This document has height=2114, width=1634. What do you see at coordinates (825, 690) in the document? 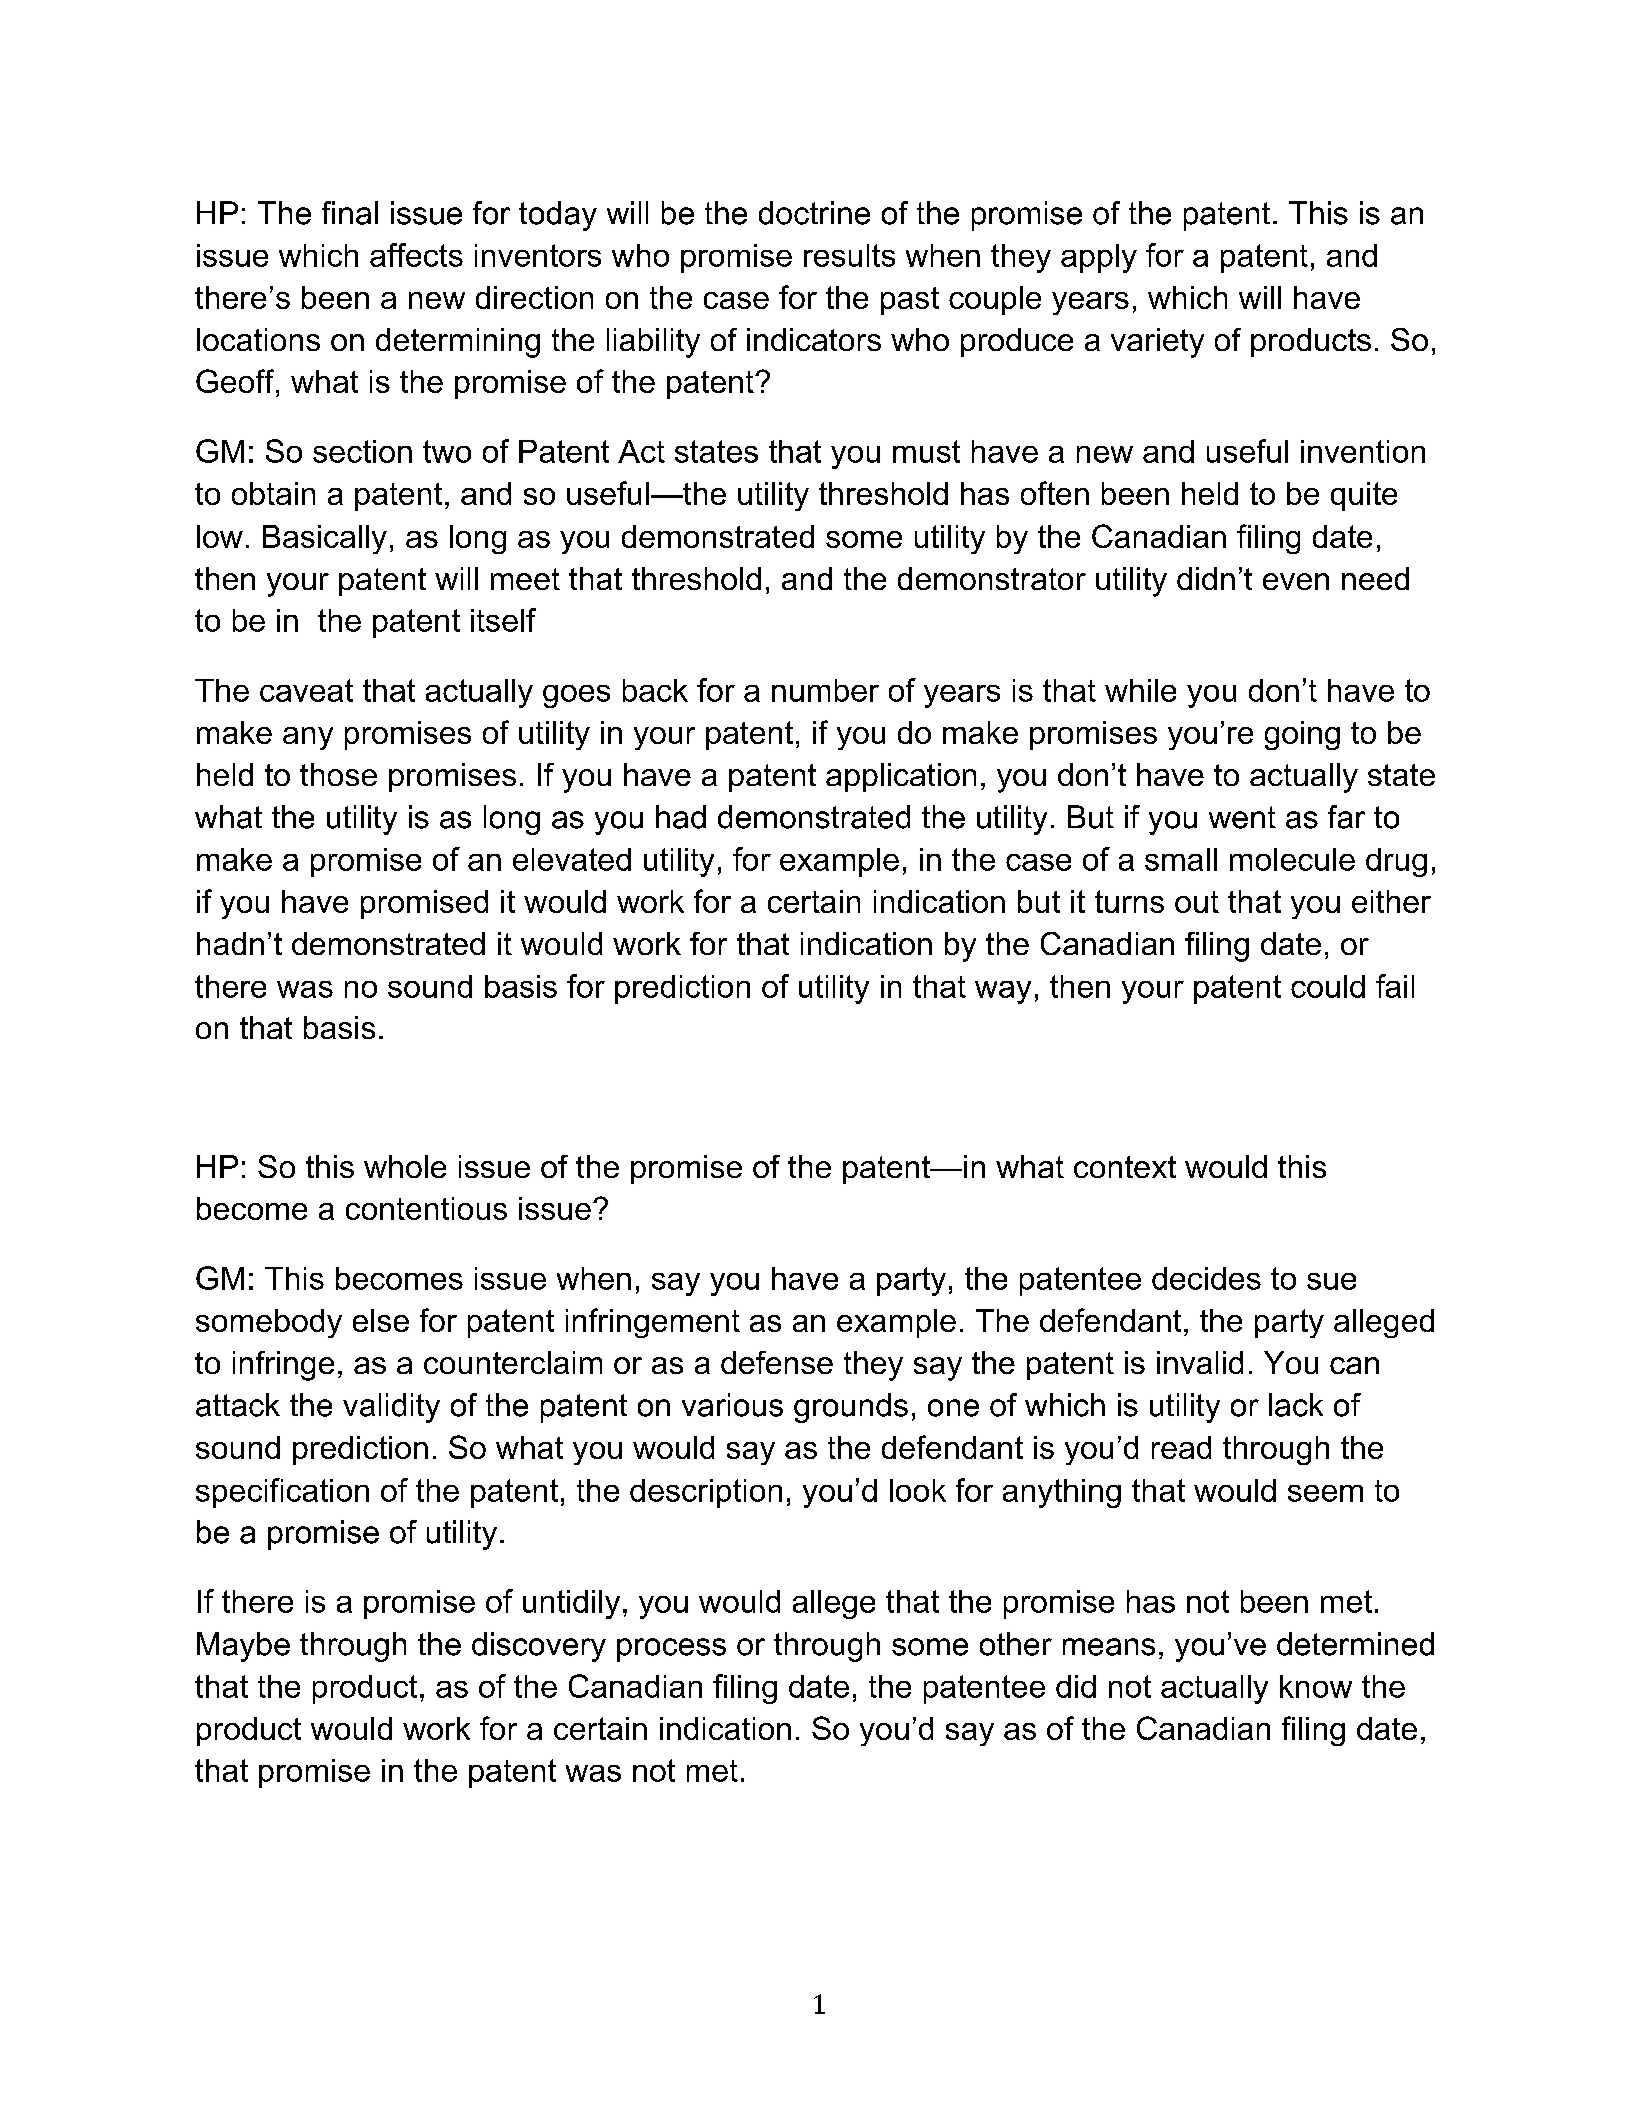
I see `number` at bounding box center [825, 690].
